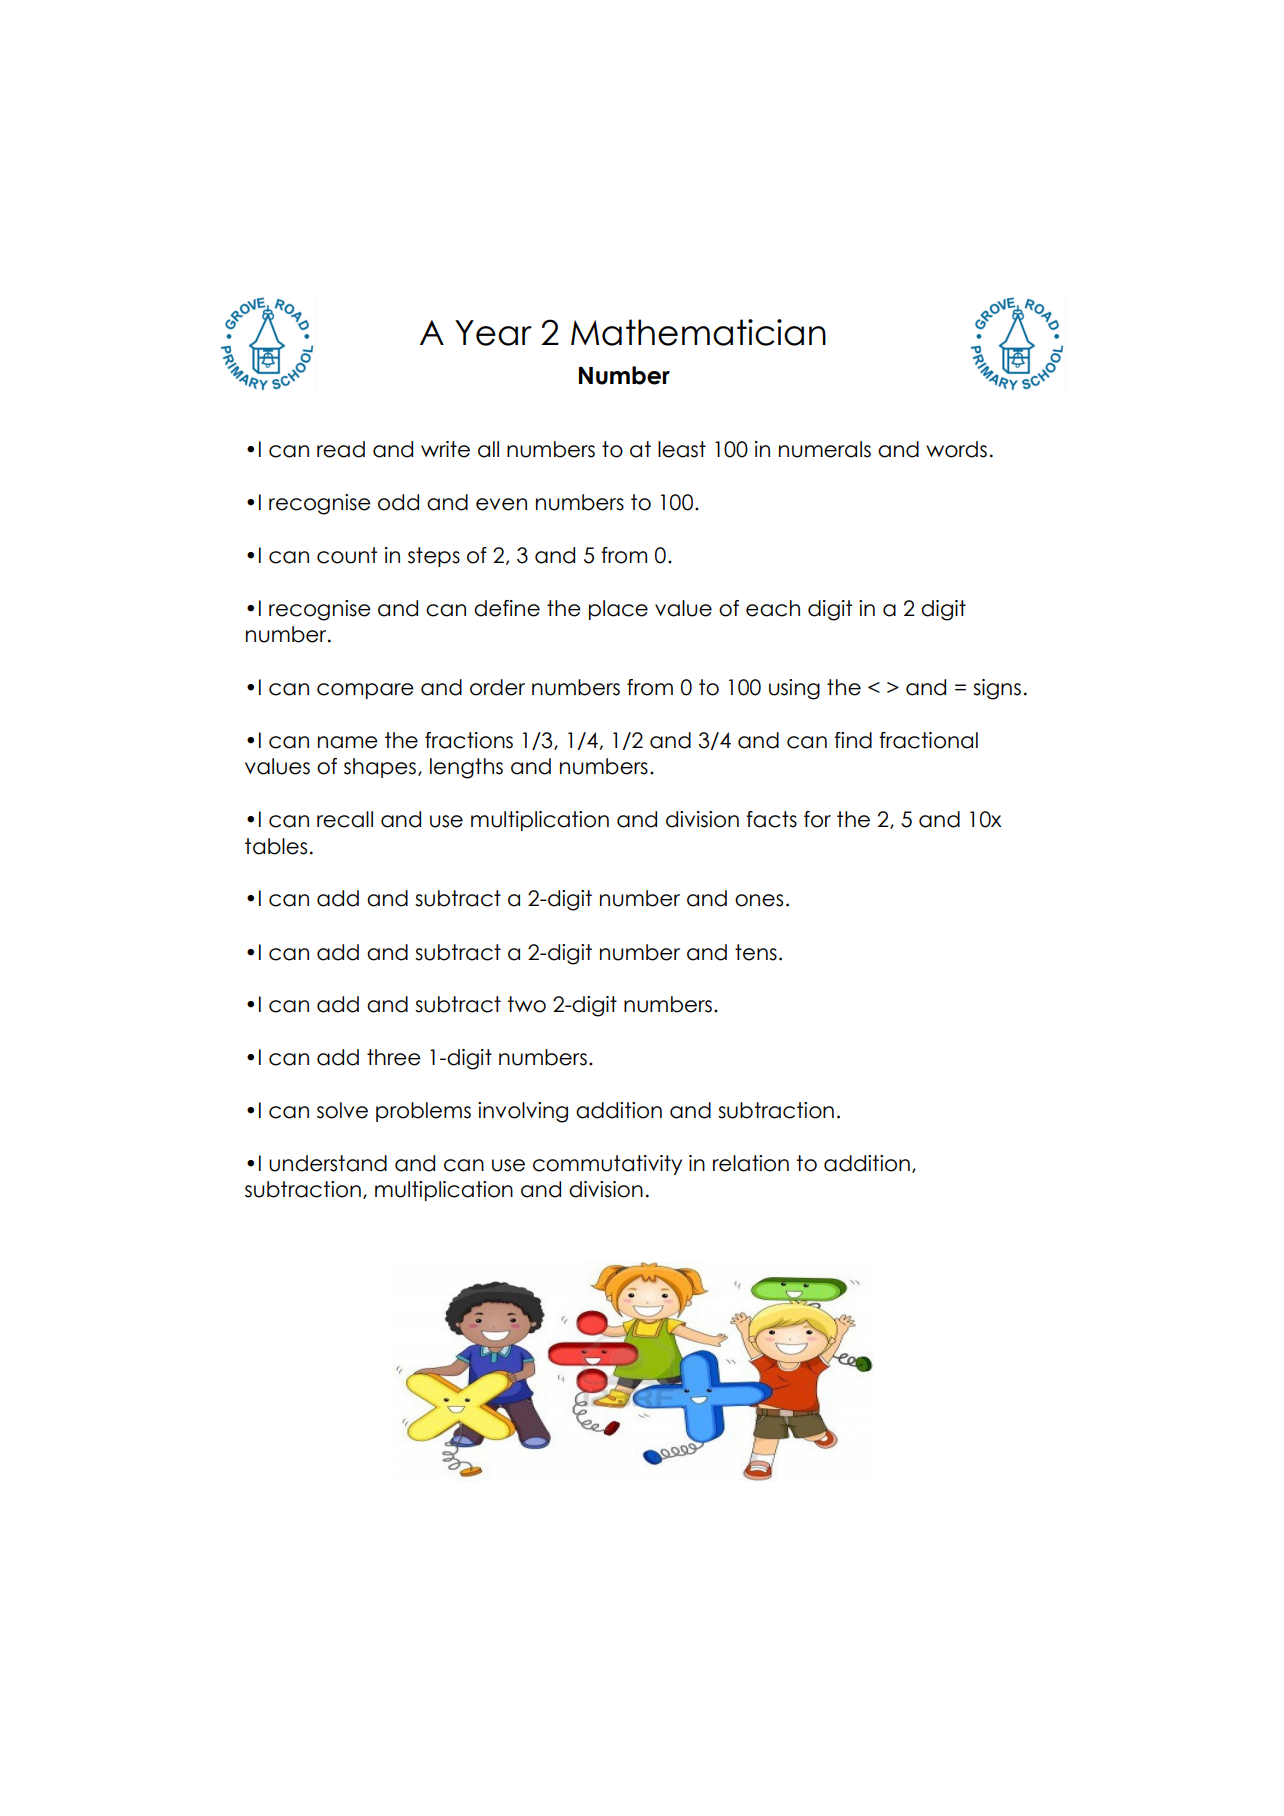 This screenshot has width=1284, height=1816. What do you see at coordinates (956, 449) in the screenshot?
I see `words` at bounding box center [956, 449].
